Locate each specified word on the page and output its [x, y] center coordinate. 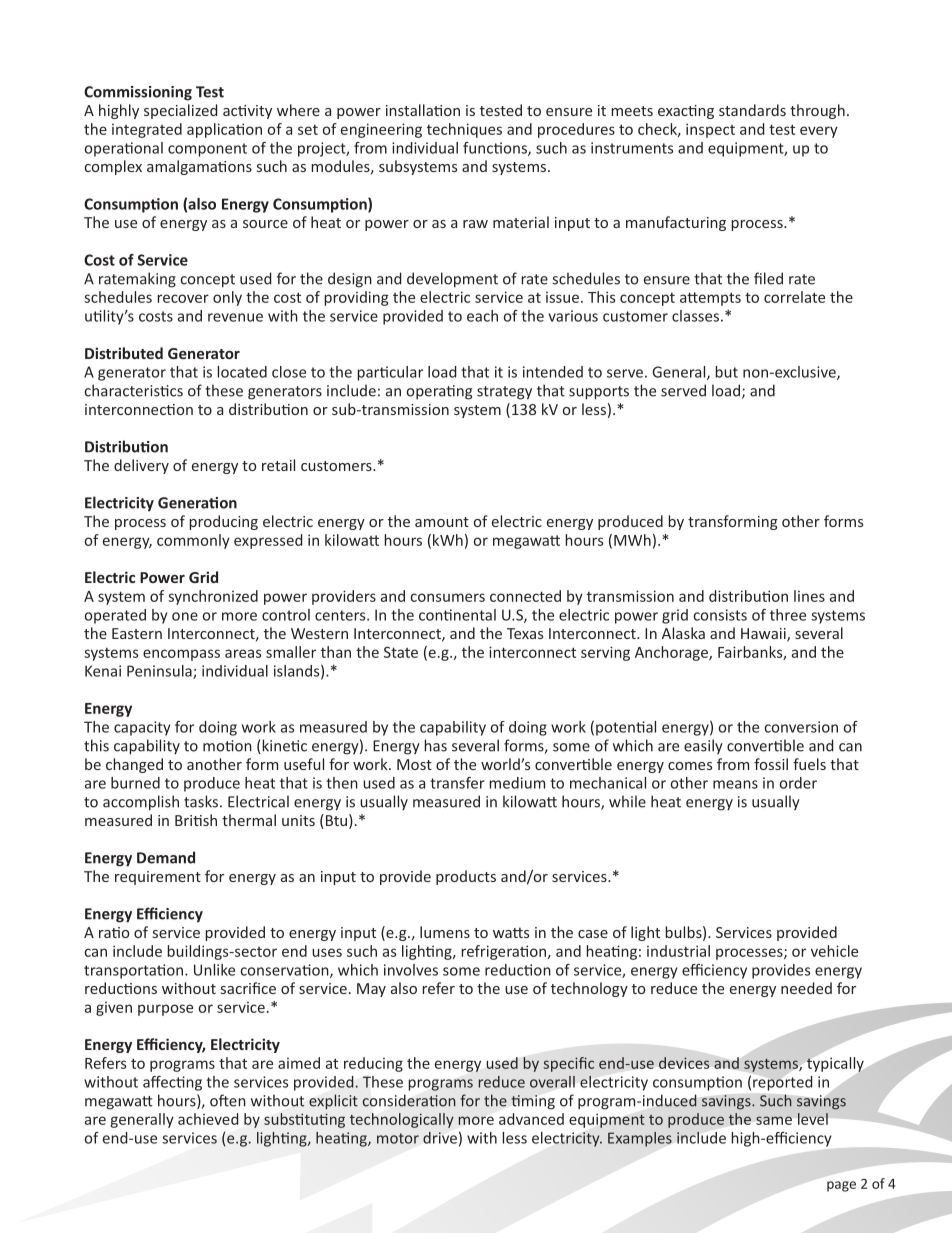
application [224, 130]
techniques [464, 130]
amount [442, 522]
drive [440, 1138]
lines [809, 596]
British [196, 820]
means [735, 784]
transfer [457, 783]
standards [752, 110]
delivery [141, 466]
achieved [208, 1119]
